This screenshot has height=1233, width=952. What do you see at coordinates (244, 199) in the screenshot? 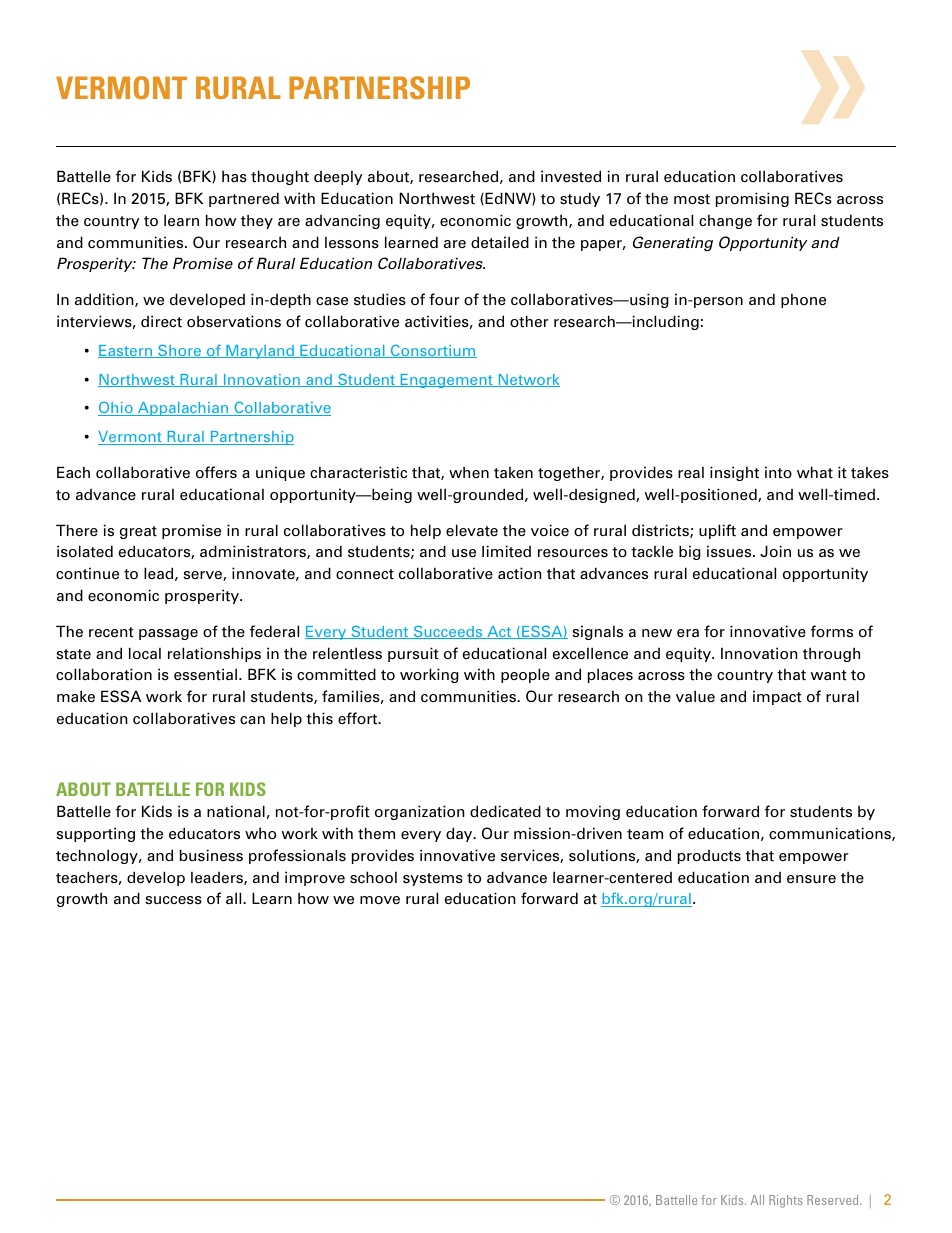
I see `partnered` at bounding box center [244, 199].
